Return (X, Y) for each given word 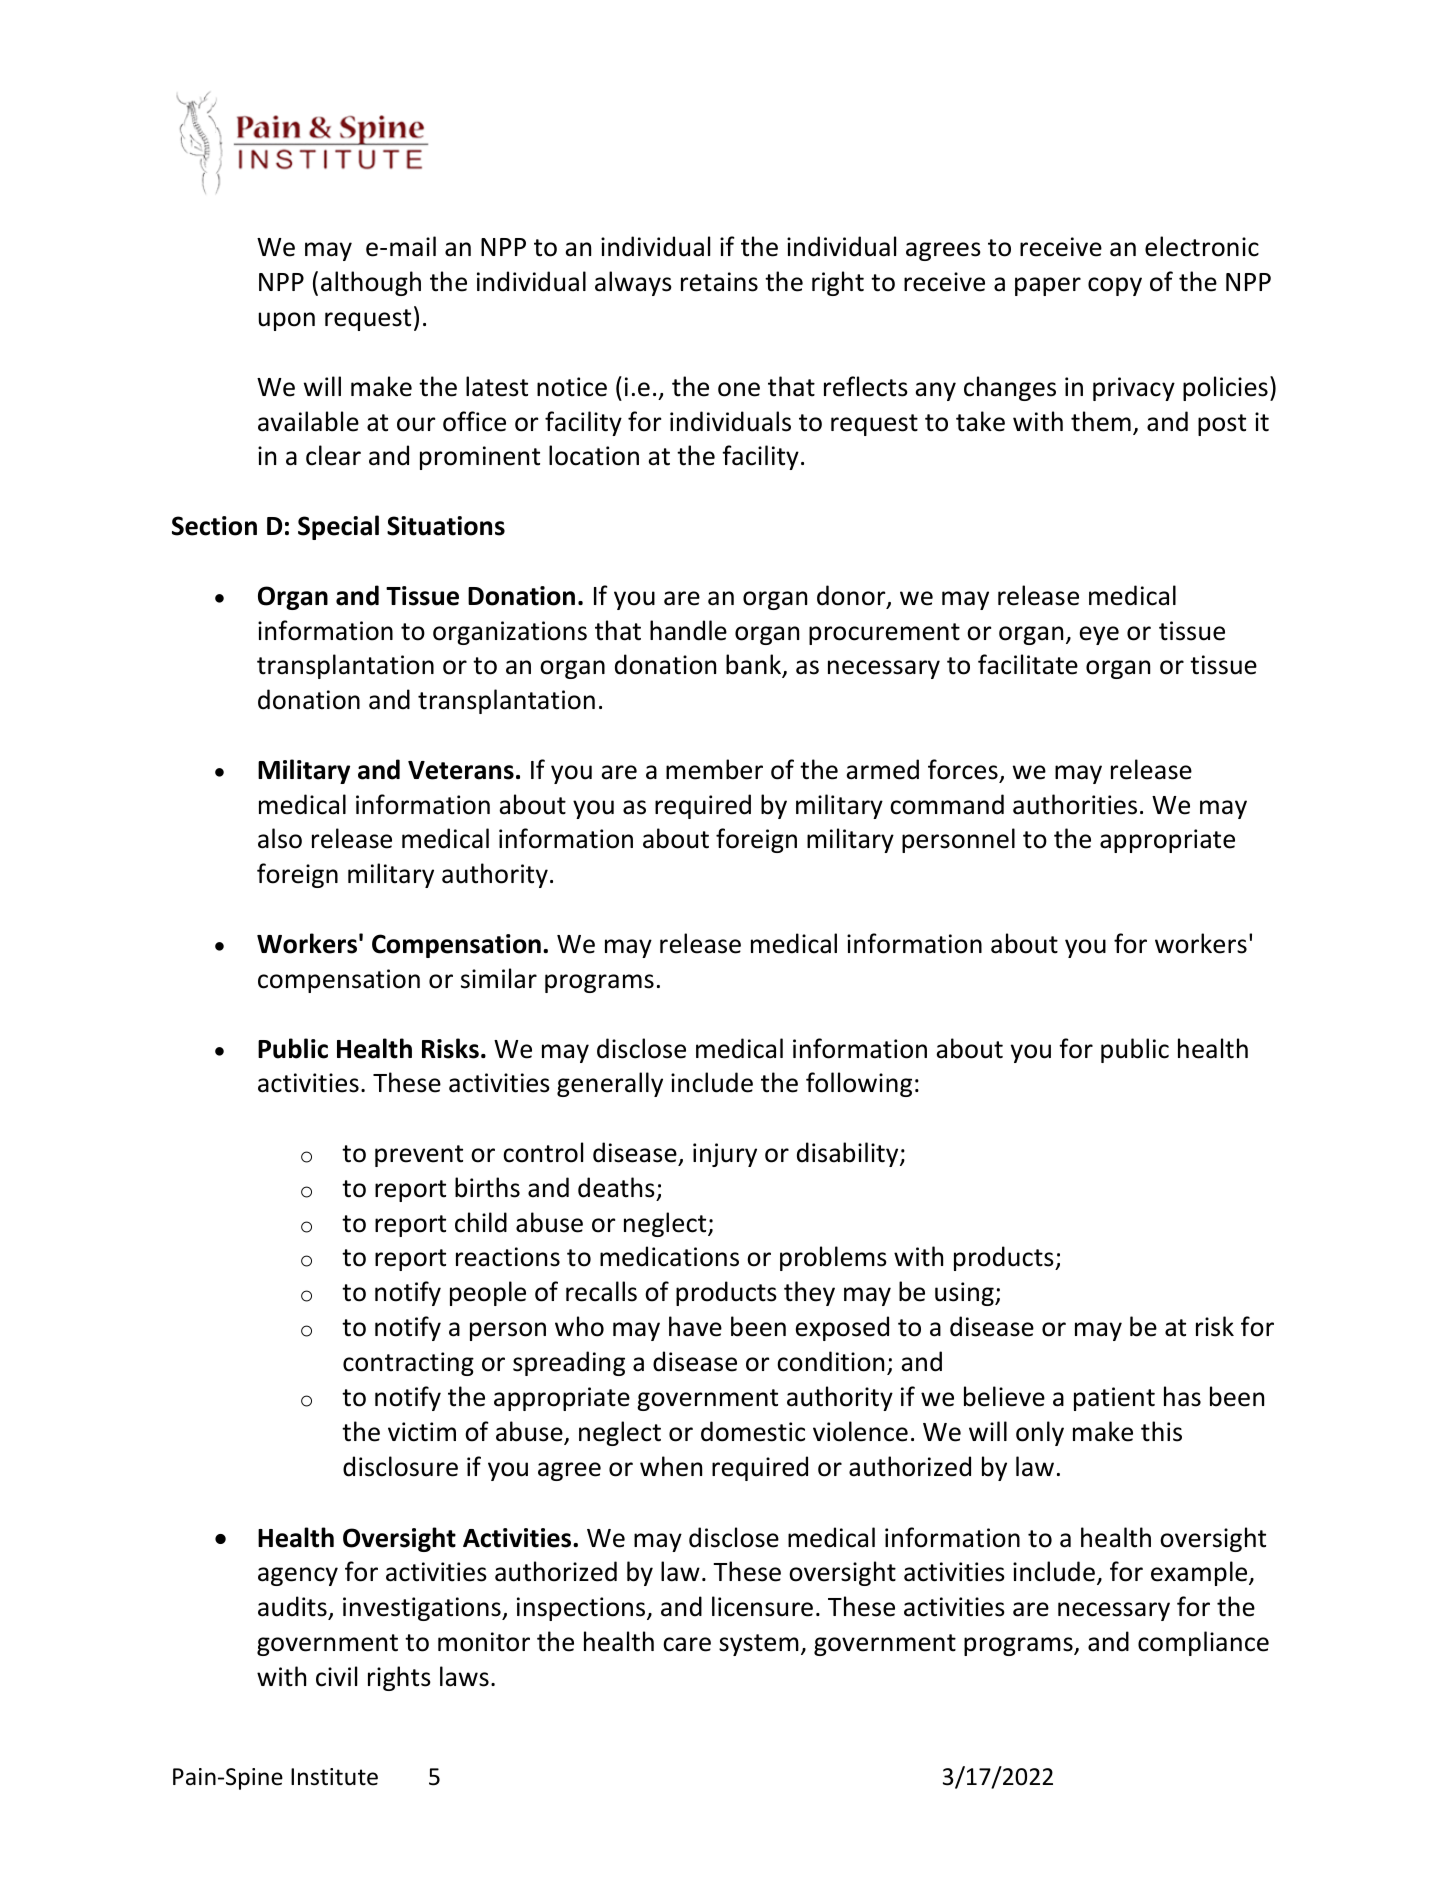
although (371, 283)
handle (688, 630)
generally (610, 1084)
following (859, 1084)
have (695, 1326)
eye (1099, 635)
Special (338, 527)
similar (499, 978)
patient (1114, 1399)
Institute (334, 1777)
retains (719, 282)
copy (1115, 286)
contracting (408, 1364)
